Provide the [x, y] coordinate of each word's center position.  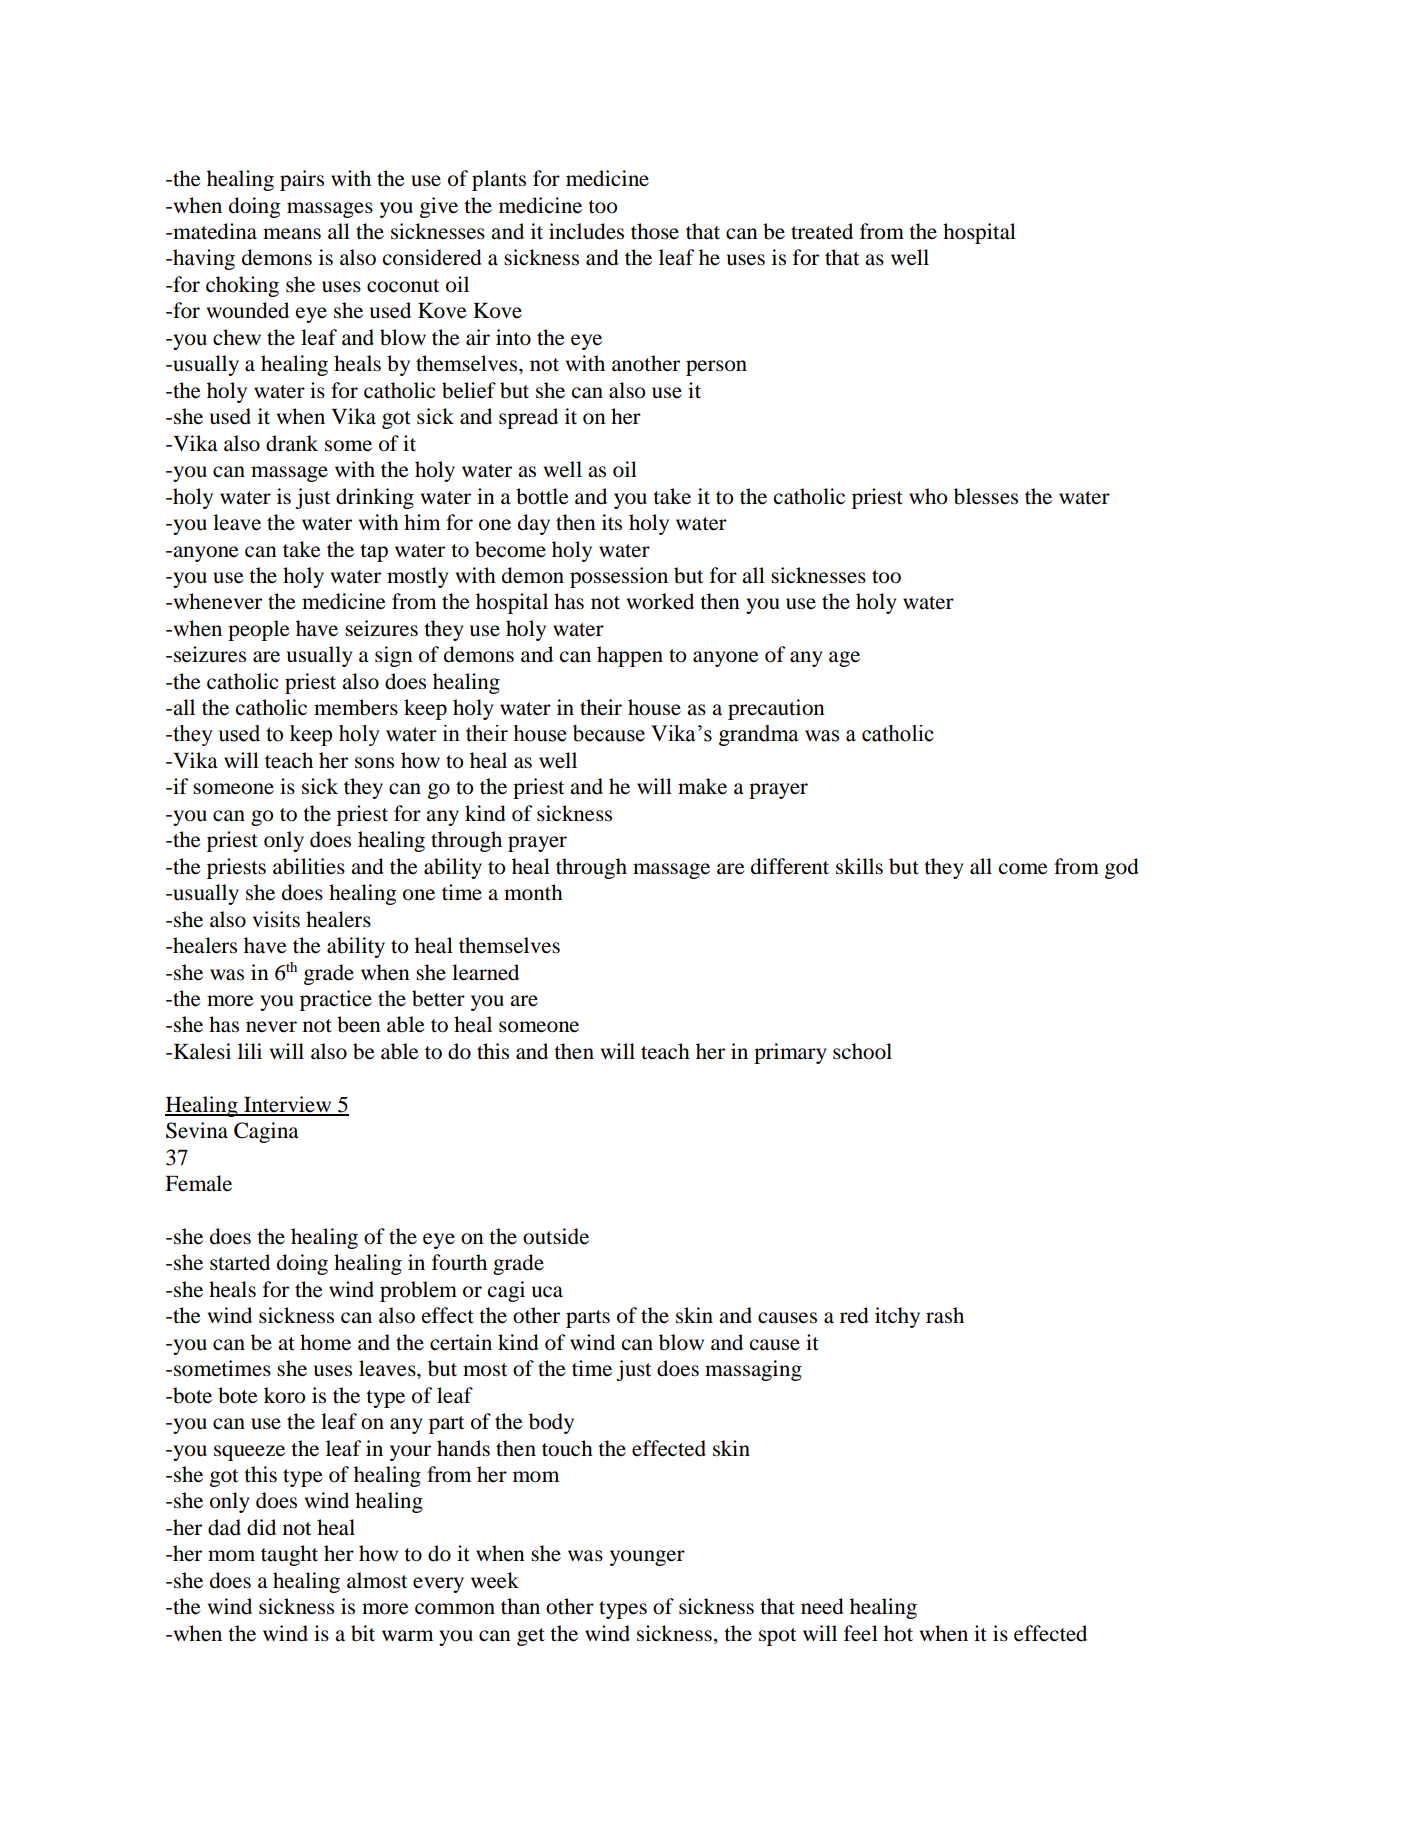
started [240, 1262]
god [1122, 868]
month [533, 892]
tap [374, 553]
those [655, 231]
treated [822, 231]
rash [945, 1315]
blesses [986, 496]
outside [556, 1236]
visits [276, 919]
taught [289, 1555]
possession [619, 577]
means [292, 234]
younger [647, 1558]
